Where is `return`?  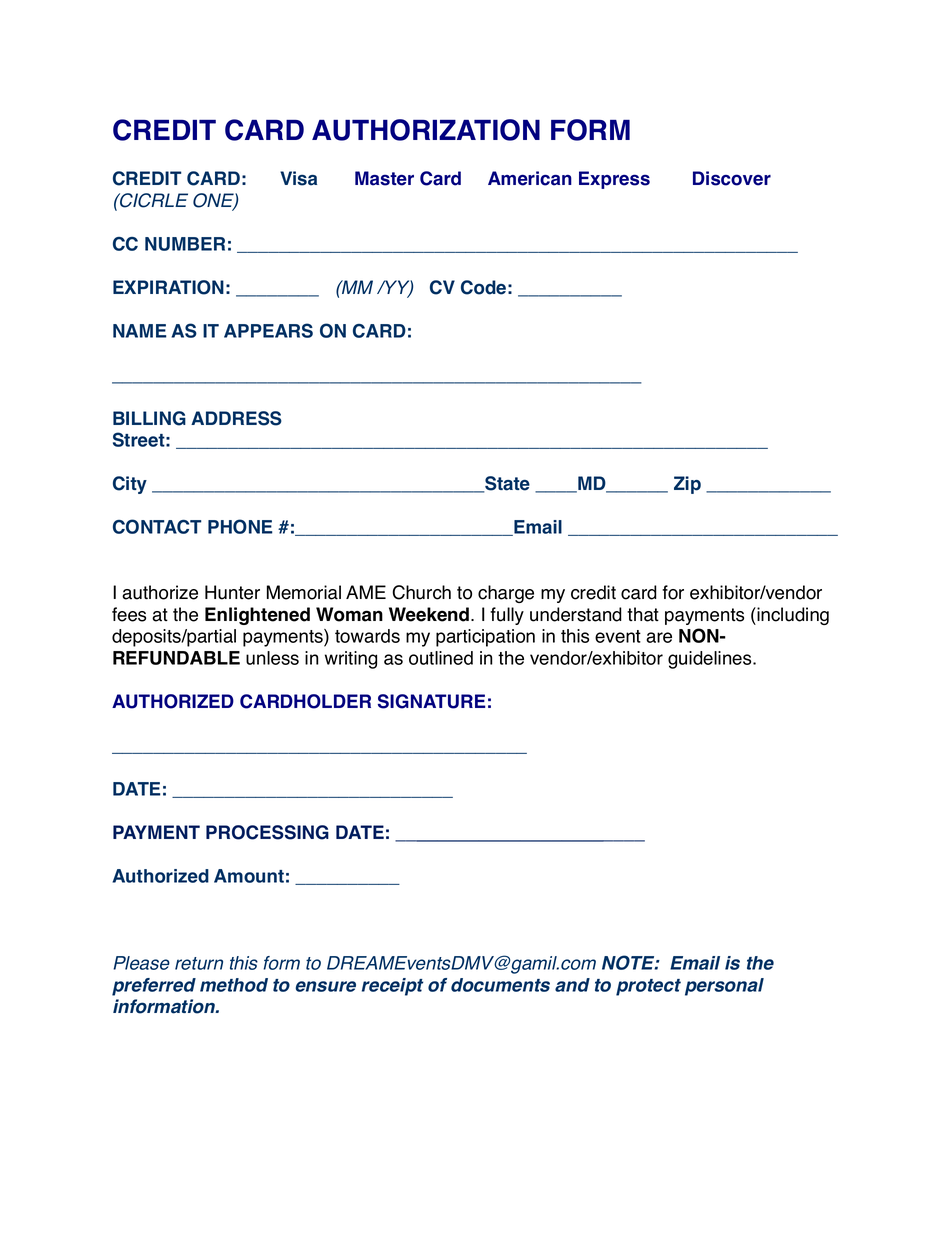
return is located at coordinates (199, 963).
